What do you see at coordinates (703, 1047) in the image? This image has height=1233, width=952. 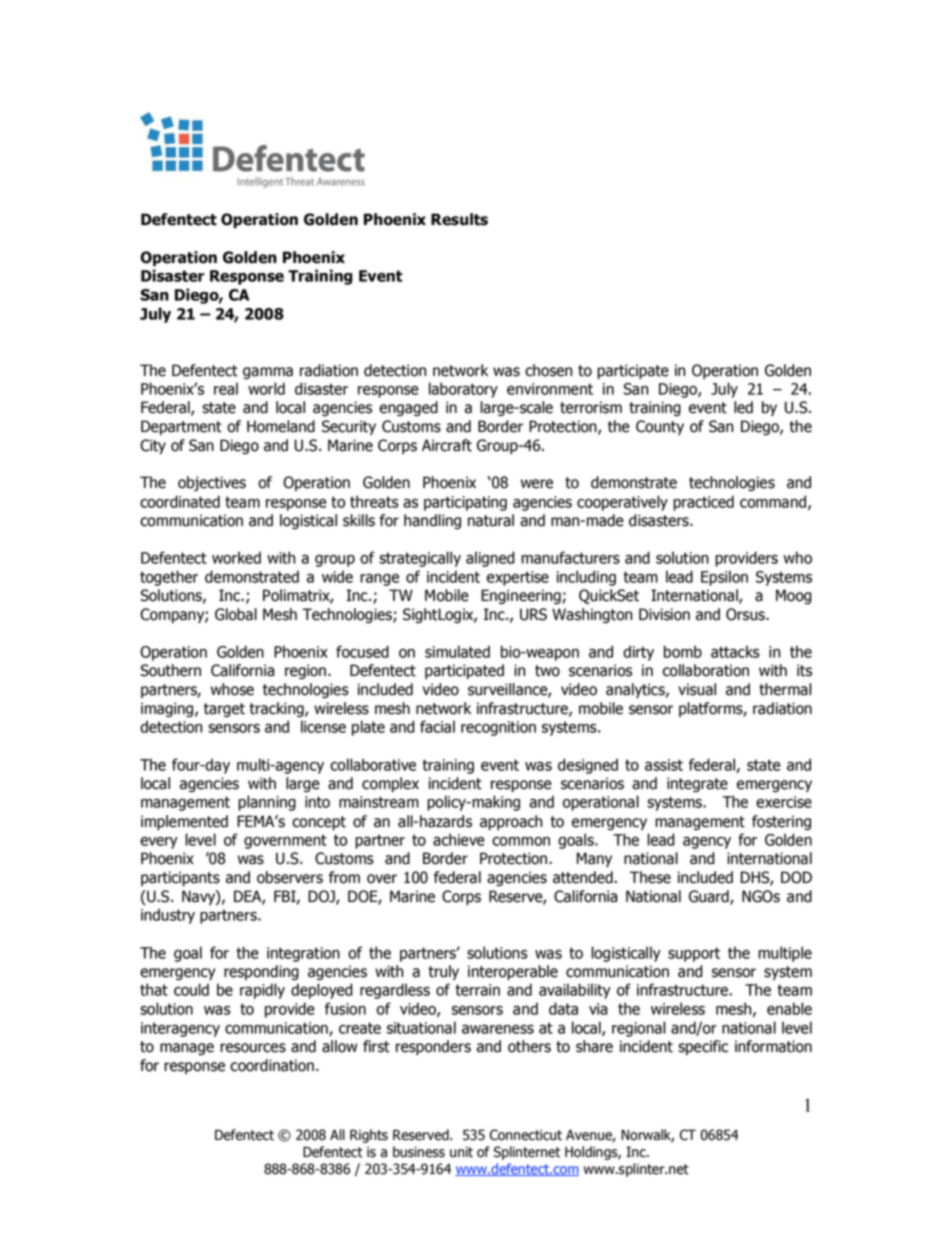 I see `specific` at bounding box center [703, 1047].
